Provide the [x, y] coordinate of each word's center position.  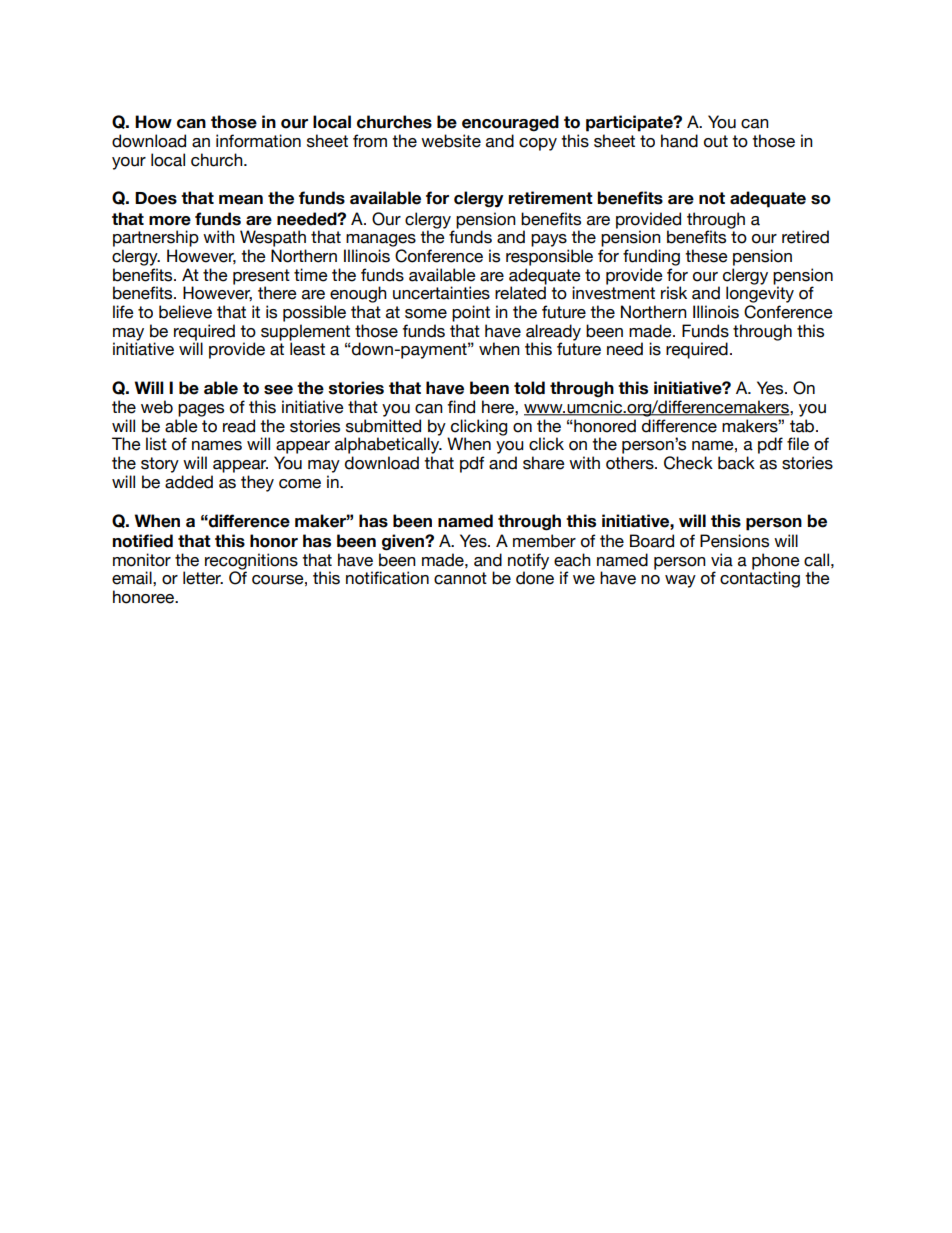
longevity [760, 294]
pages [201, 410]
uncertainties [441, 293]
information [258, 141]
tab [803, 426]
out [716, 141]
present [261, 278]
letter [203, 578]
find [461, 407]
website [451, 141]
